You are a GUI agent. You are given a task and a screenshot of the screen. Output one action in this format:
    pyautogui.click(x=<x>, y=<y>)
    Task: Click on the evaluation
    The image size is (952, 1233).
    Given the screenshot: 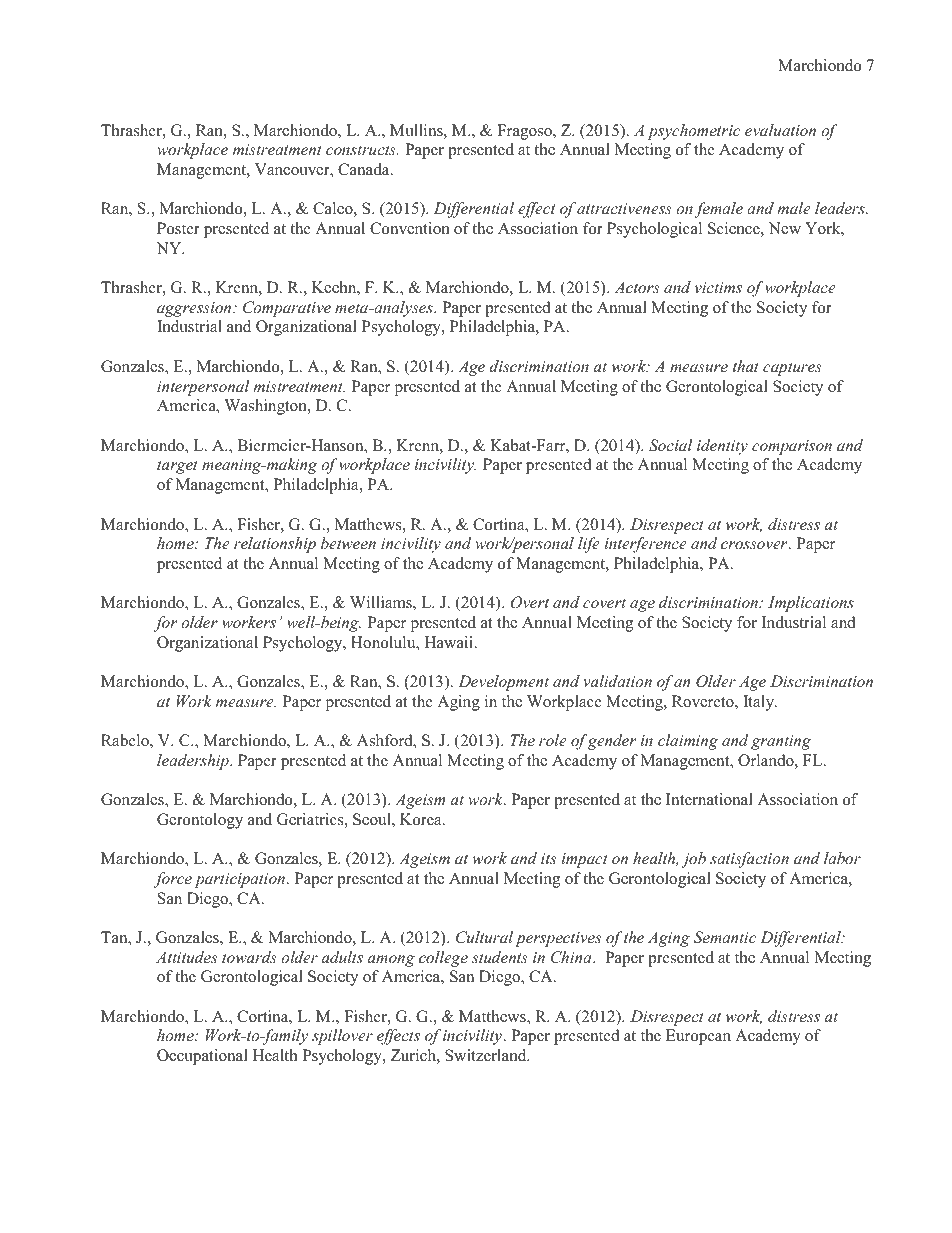 What is the action you would take?
    pyautogui.click(x=780, y=130)
